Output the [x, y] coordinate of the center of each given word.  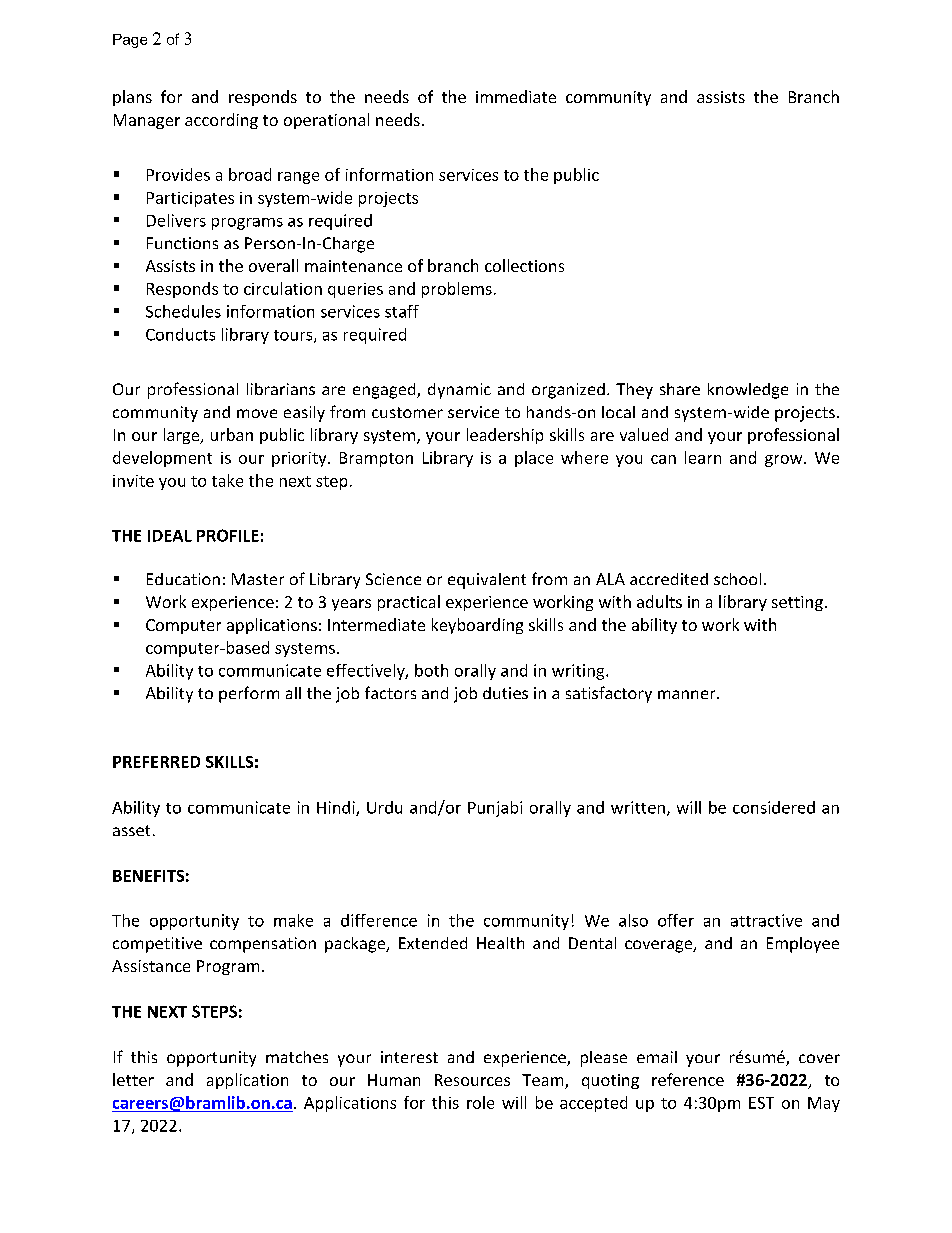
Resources [472, 1080]
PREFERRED [156, 762]
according [221, 121]
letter [133, 1079]
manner [688, 694]
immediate [516, 96]
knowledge [748, 391]
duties [505, 693]
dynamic [459, 391]
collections [524, 265]
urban [232, 434]
